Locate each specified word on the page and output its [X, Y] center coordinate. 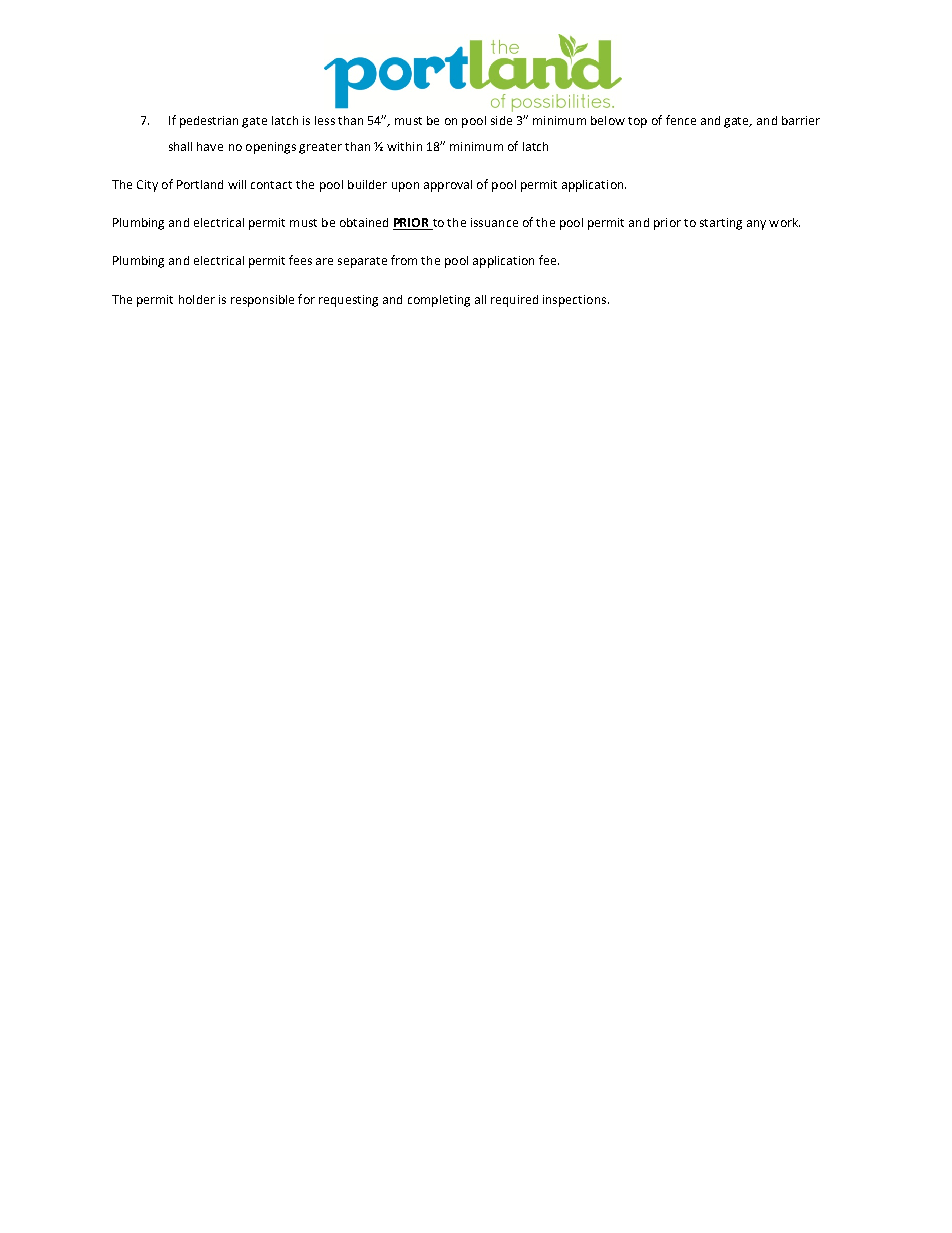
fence [681, 120]
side [501, 120]
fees [300, 260]
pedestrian [209, 122]
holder [197, 299]
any [756, 225]
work [784, 222]
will [237, 184]
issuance [494, 222]
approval [448, 186]
